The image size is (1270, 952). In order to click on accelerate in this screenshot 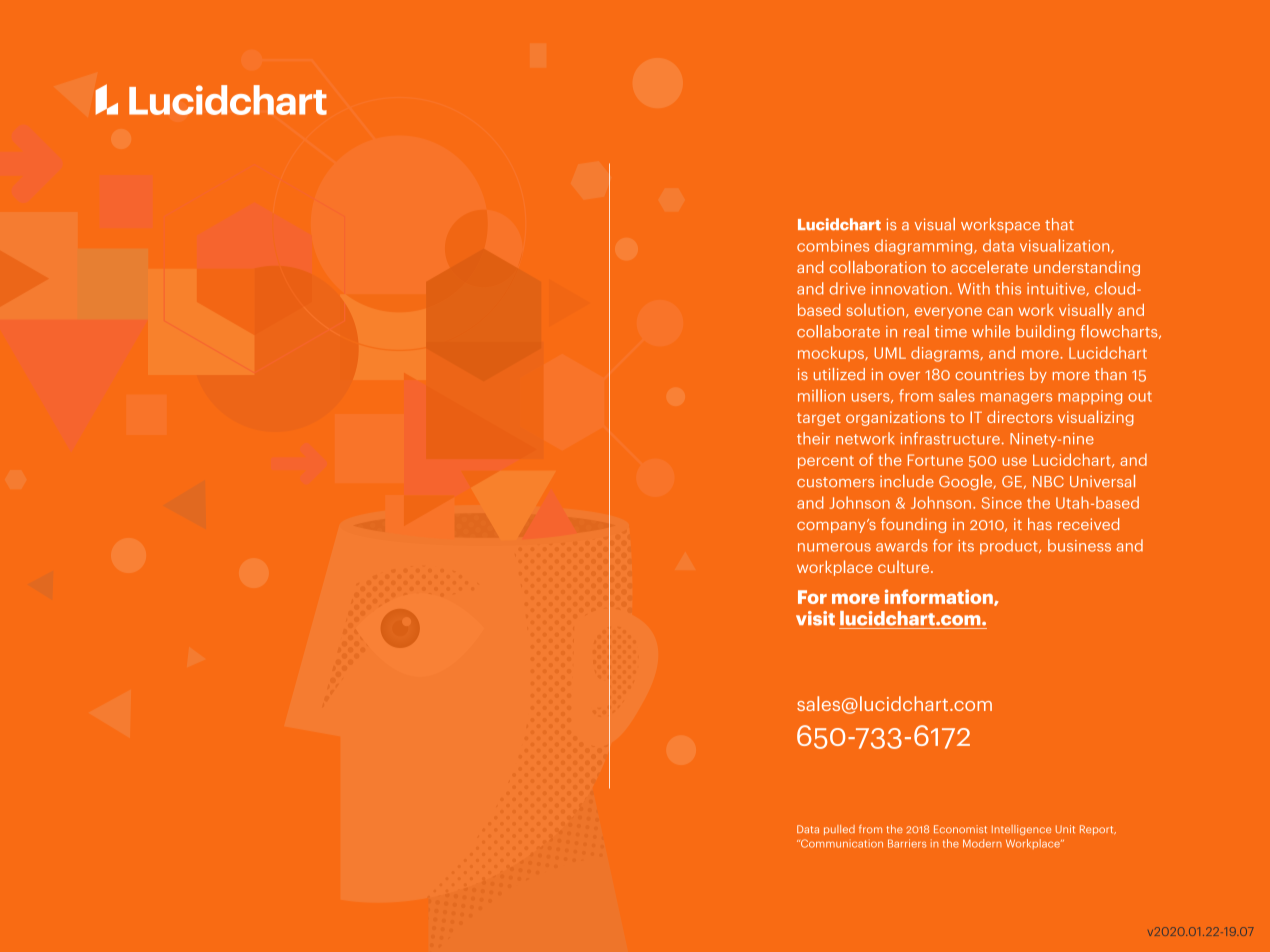, I will do `click(989, 267)`.
